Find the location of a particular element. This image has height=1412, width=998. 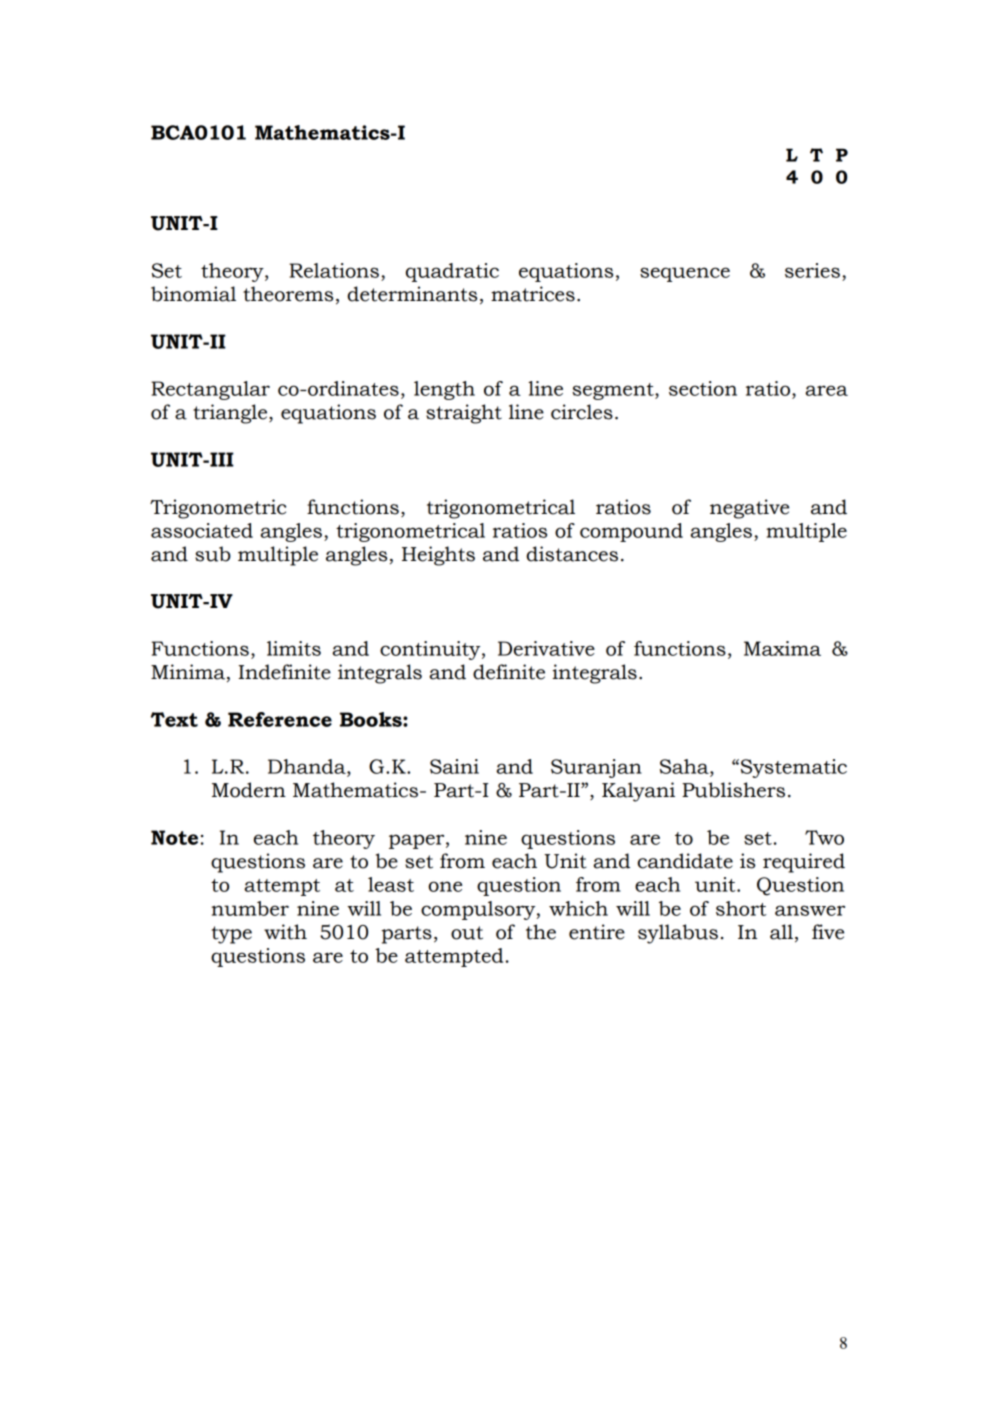

Derivative is located at coordinates (546, 648).
